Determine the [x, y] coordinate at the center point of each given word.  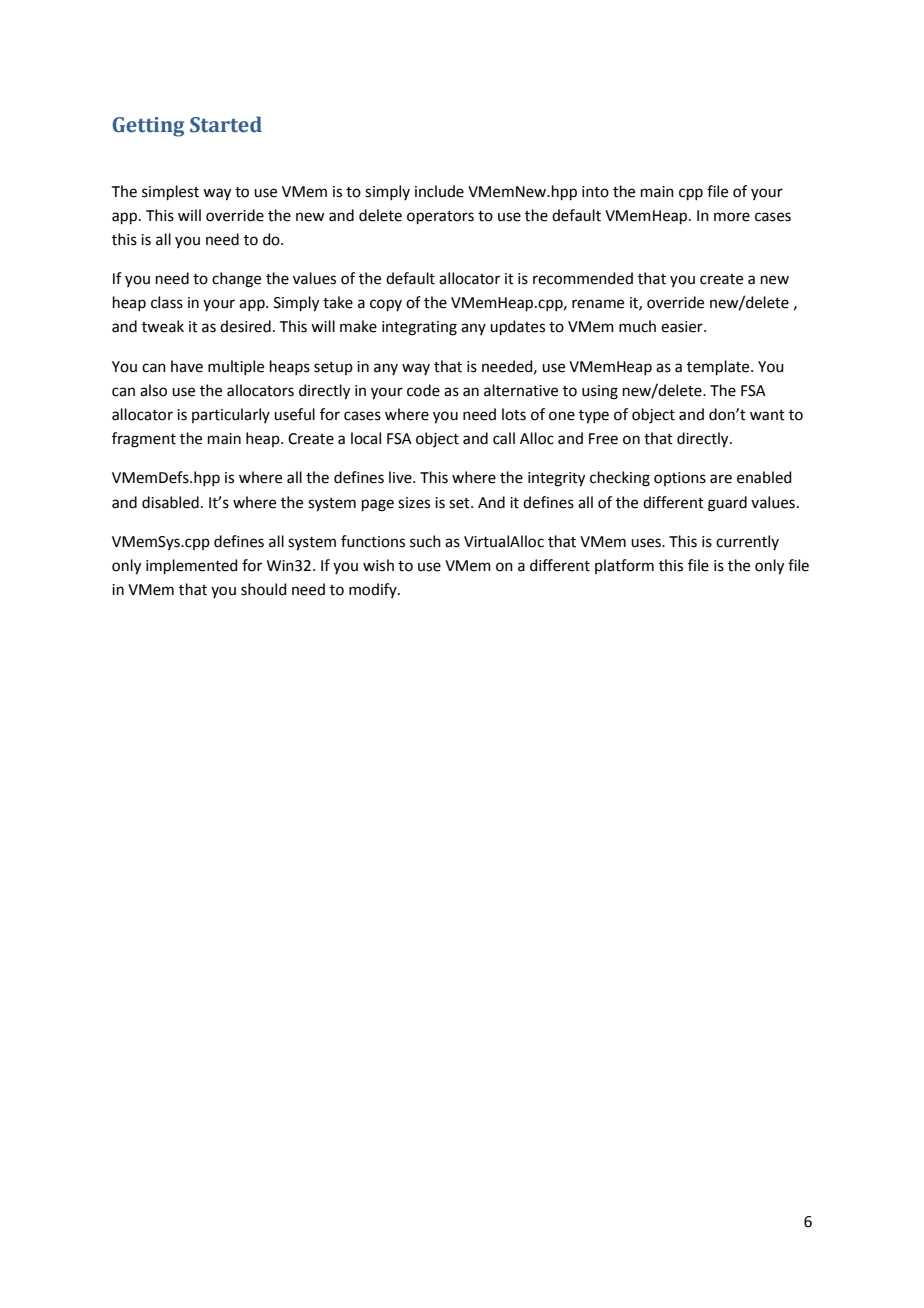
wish [378, 565]
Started [226, 124]
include [439, 191]
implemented [192, 566]
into [595, 192]
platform [624, 566]
